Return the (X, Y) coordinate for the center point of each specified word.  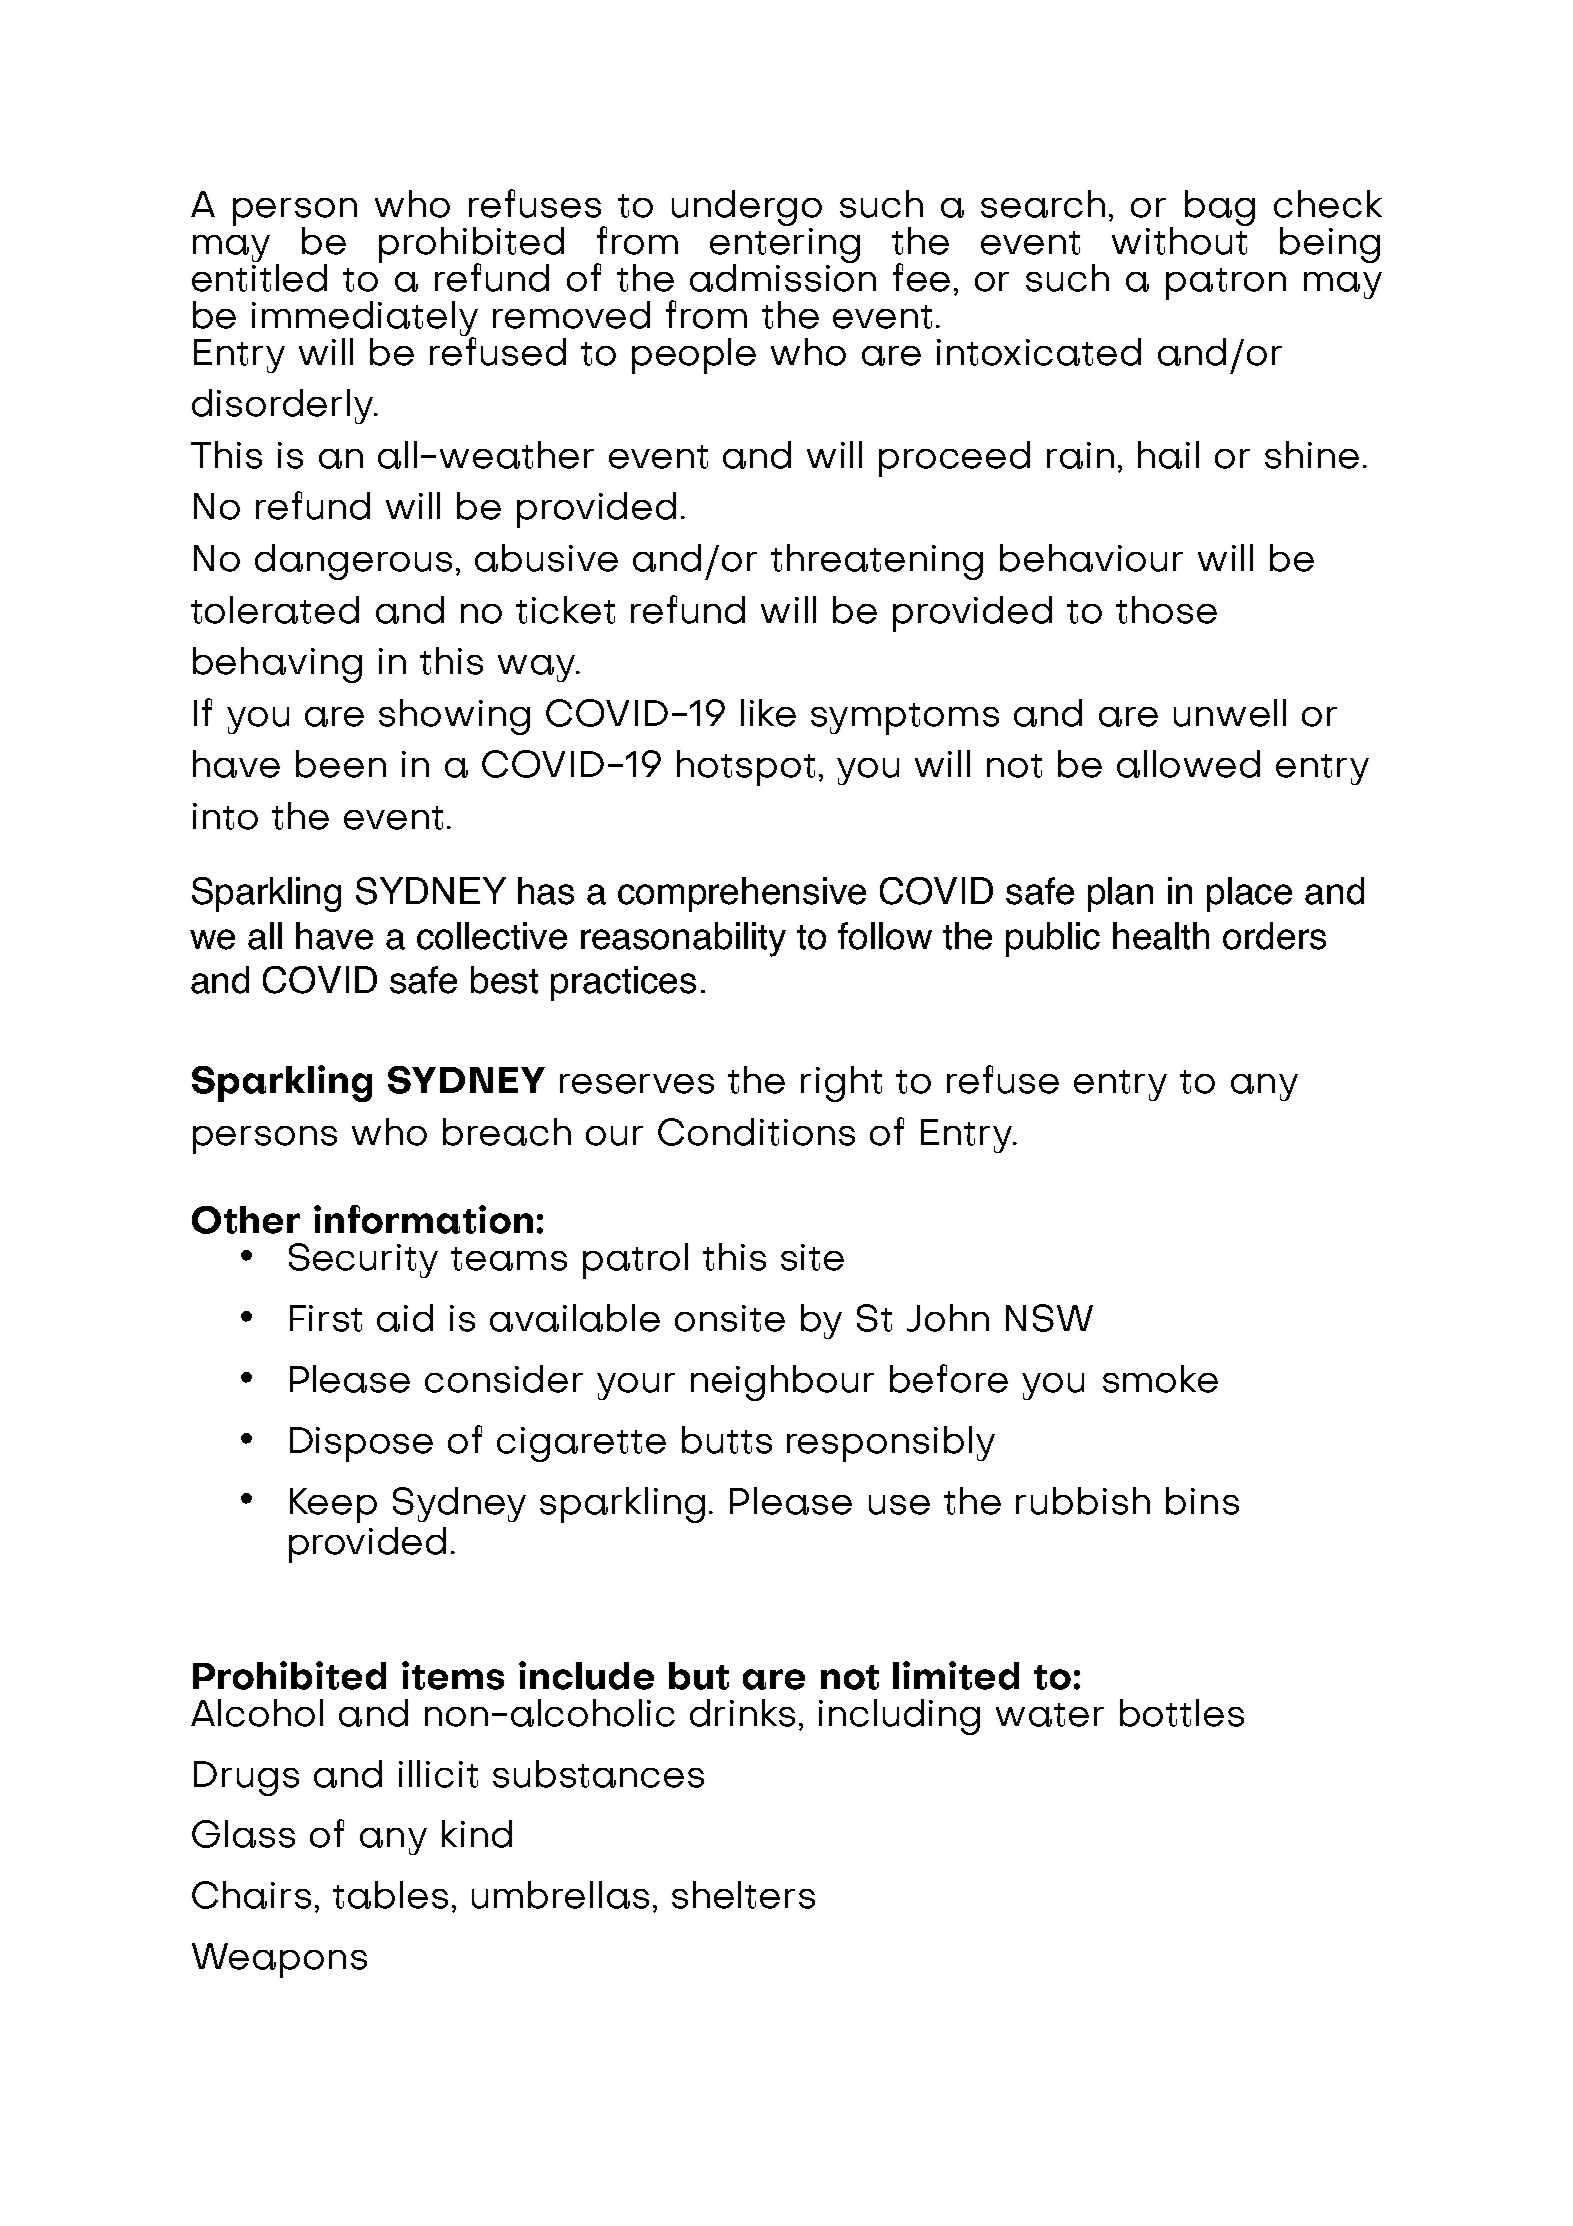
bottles (1182, 1713)
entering (785, 245)
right (841, 1084)
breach (507, 1132)
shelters (743, 1895)
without (1181, 239)
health (1161, 936)
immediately (365, 319)
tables (390, 1895)
